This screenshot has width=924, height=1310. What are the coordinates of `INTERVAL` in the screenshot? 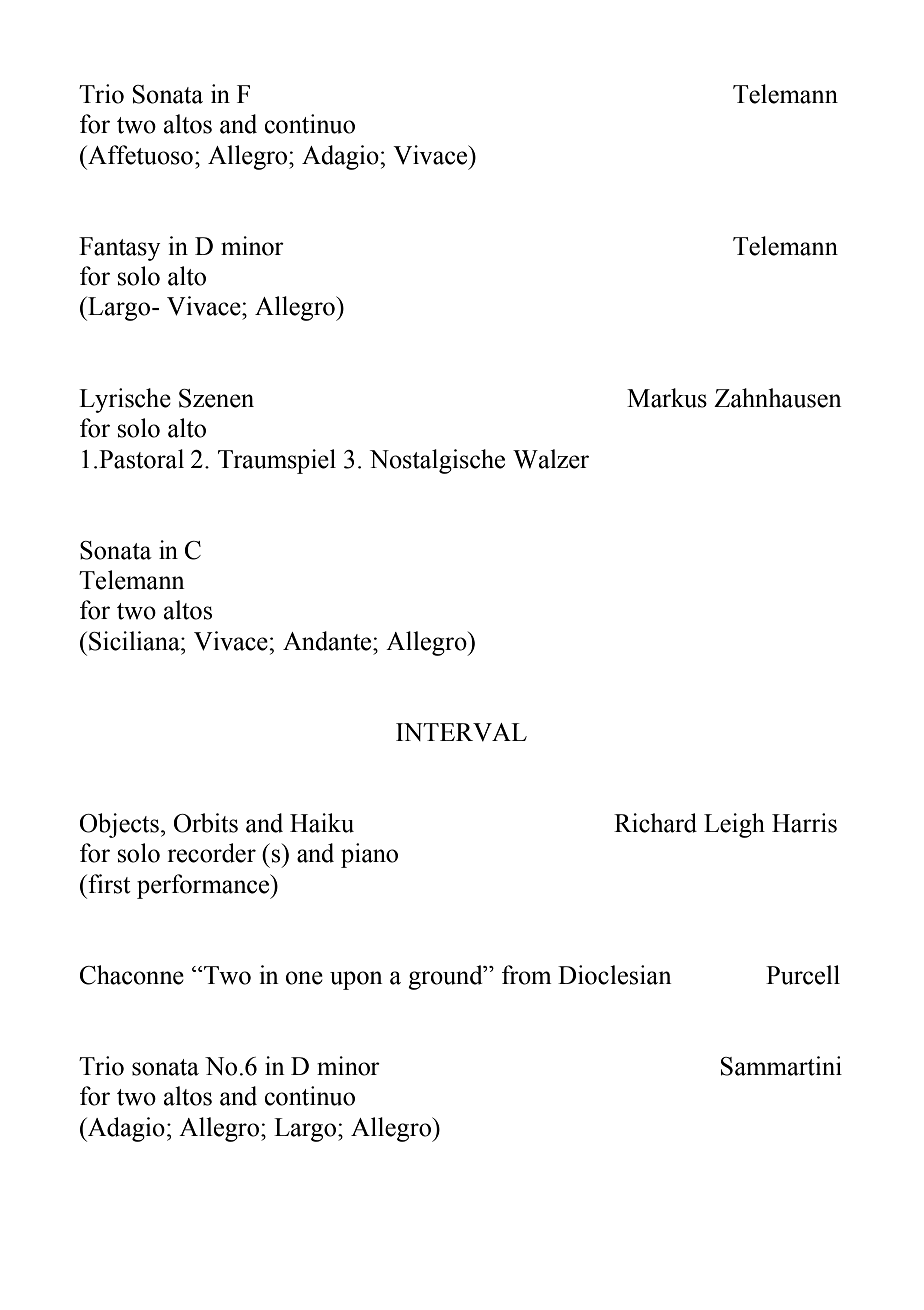 It's located at (461, 732).
